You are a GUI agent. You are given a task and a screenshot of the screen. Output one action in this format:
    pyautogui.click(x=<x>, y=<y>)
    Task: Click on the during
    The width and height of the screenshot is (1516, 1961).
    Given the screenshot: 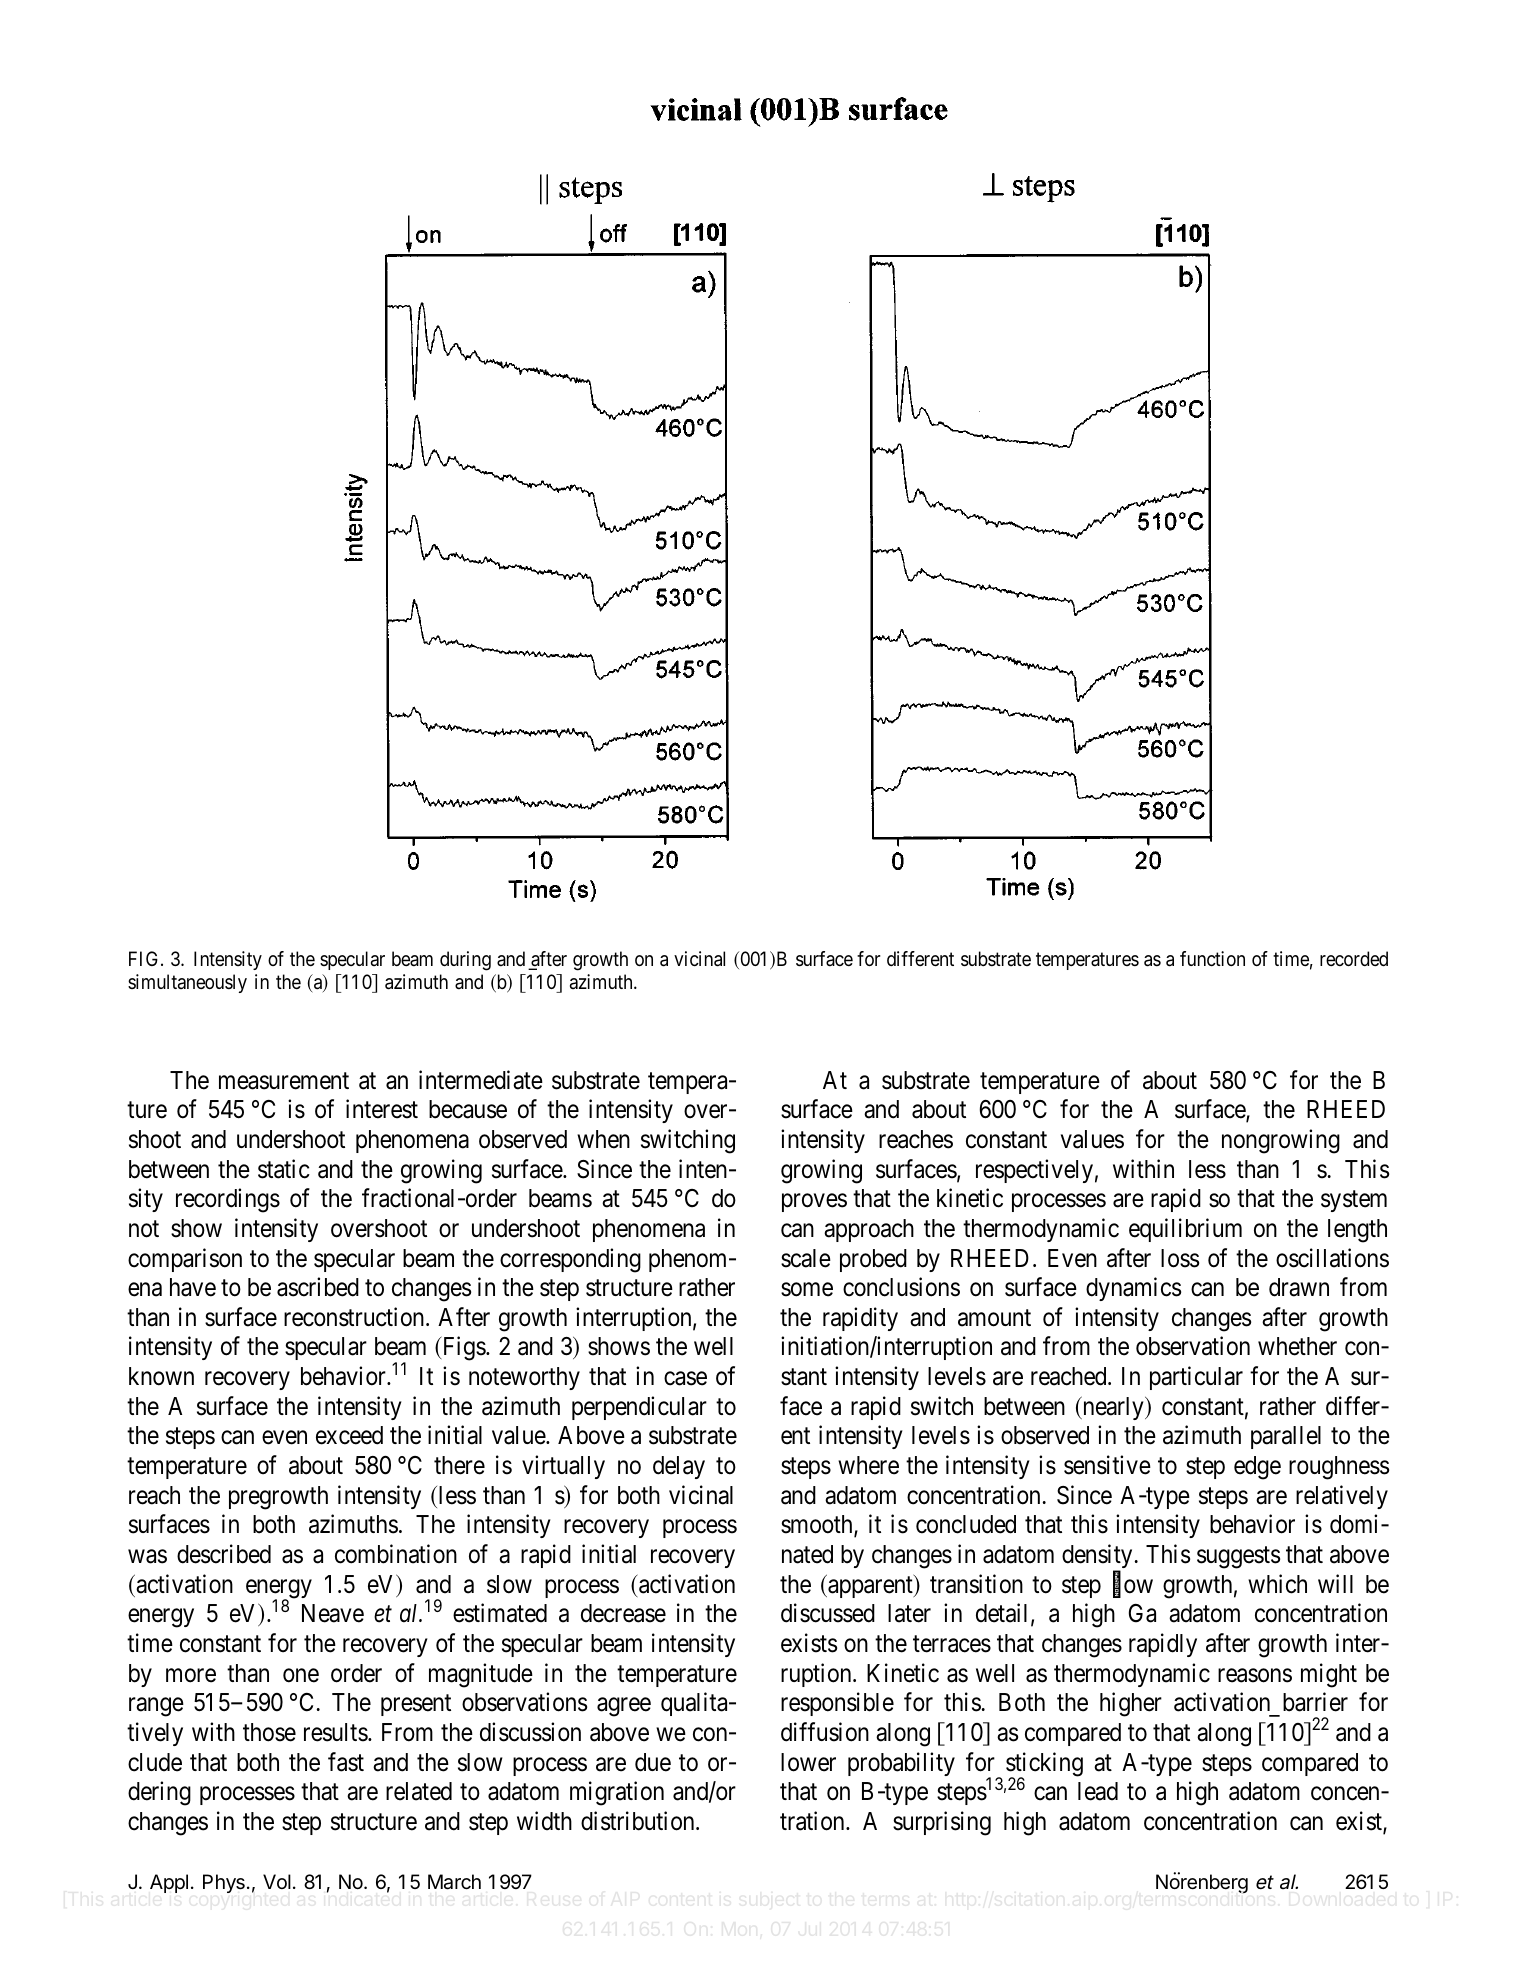 What is the action you would take?
    pyautogui.click(x=465, y=961)
